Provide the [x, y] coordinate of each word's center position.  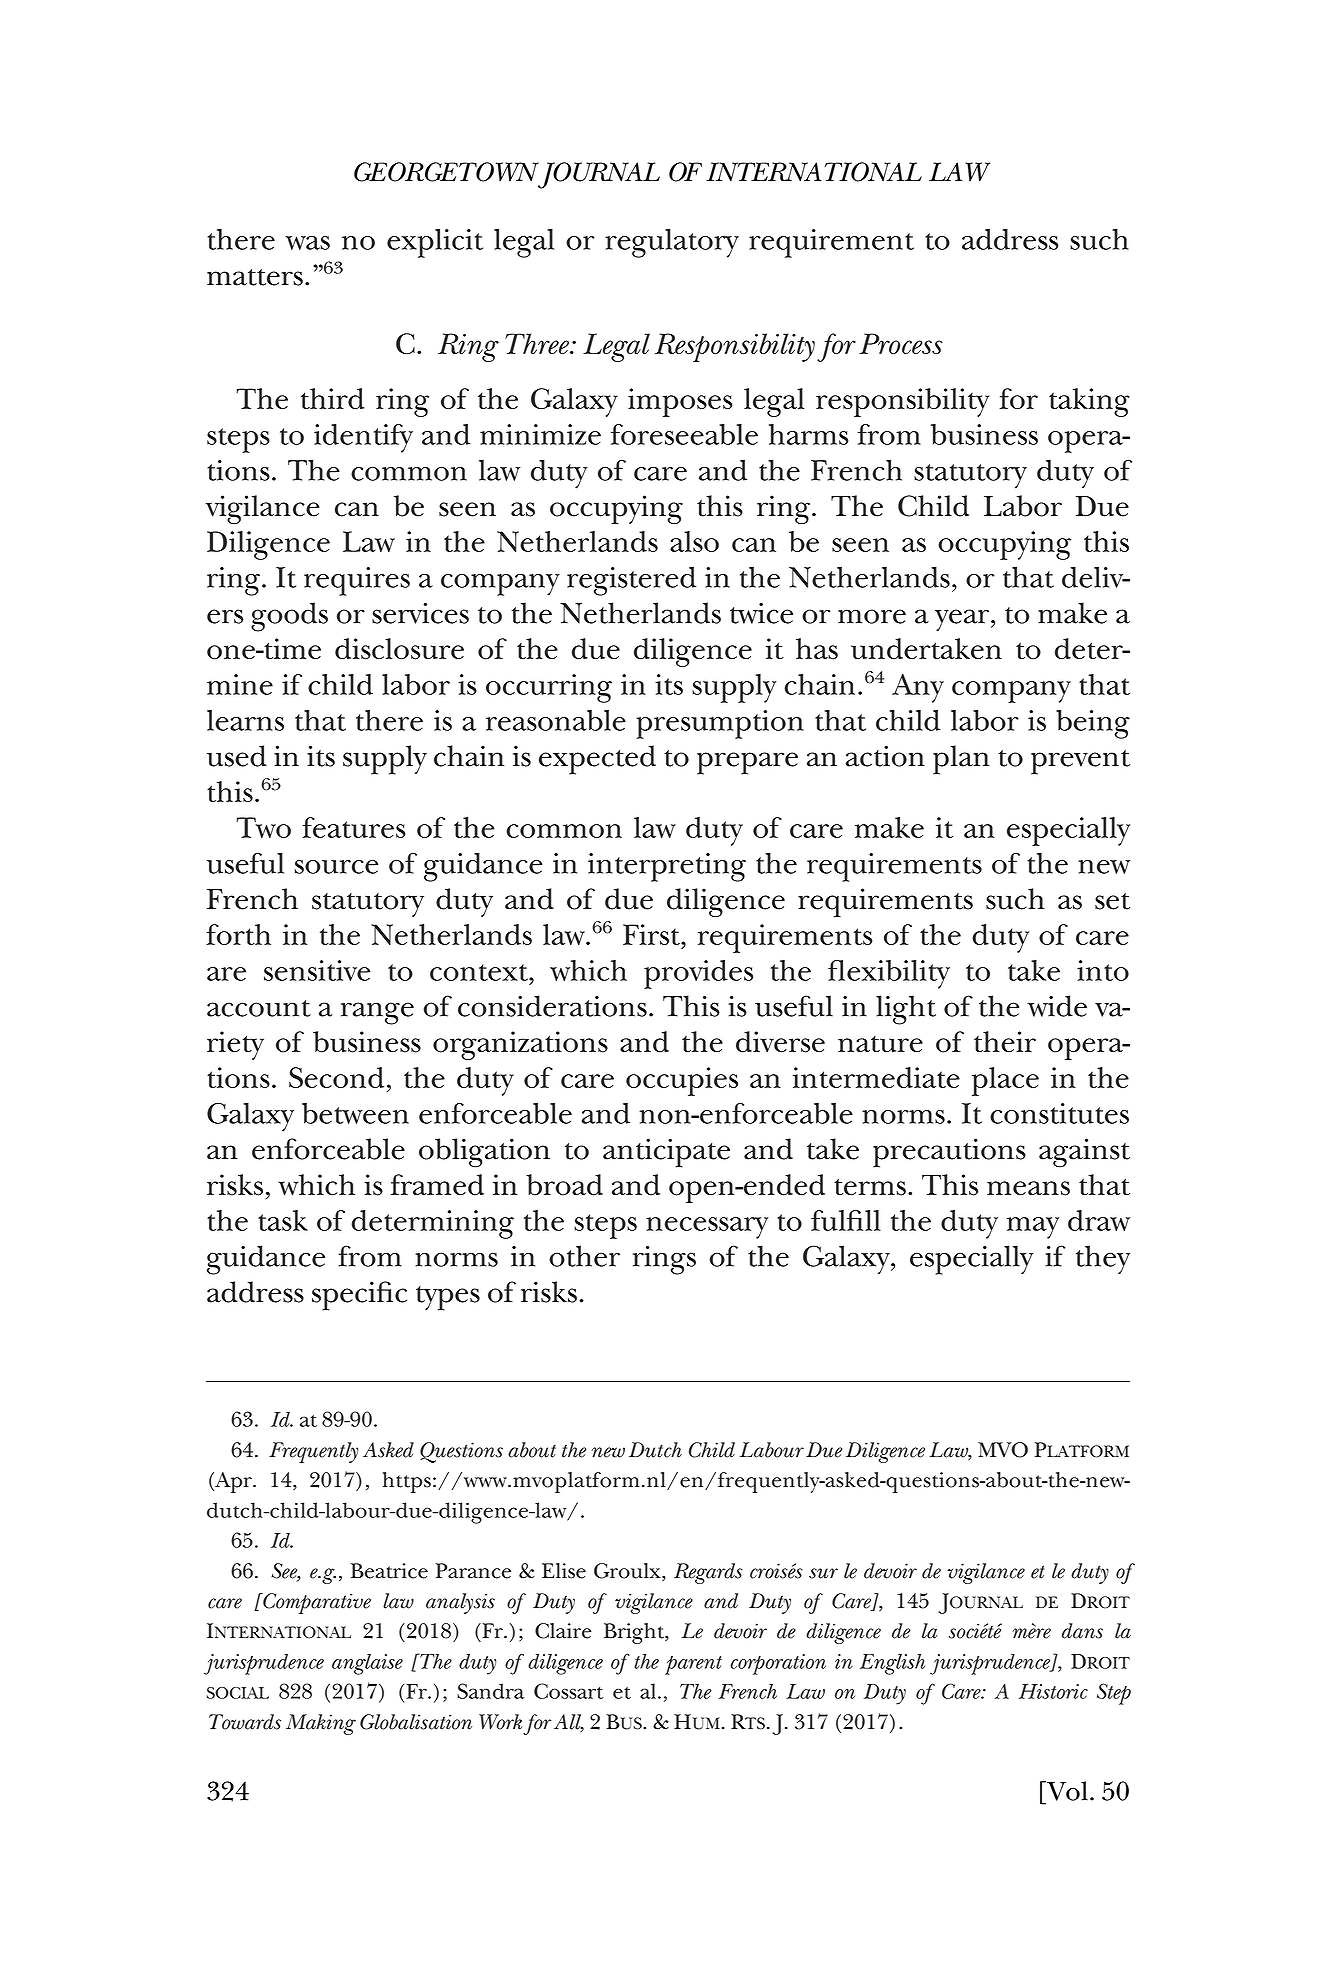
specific [359, 1296]
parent [693, 1665]
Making [321, 1724]
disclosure [399, 649]
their [1005, 1042]
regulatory [672, 243]
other [584, 1256]
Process [900, 343]
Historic [1053, 1691]
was [307, 243]
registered [631, 581]
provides [698, 974]
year [962, 620]
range [377, 1013]
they [1103, 1260]
